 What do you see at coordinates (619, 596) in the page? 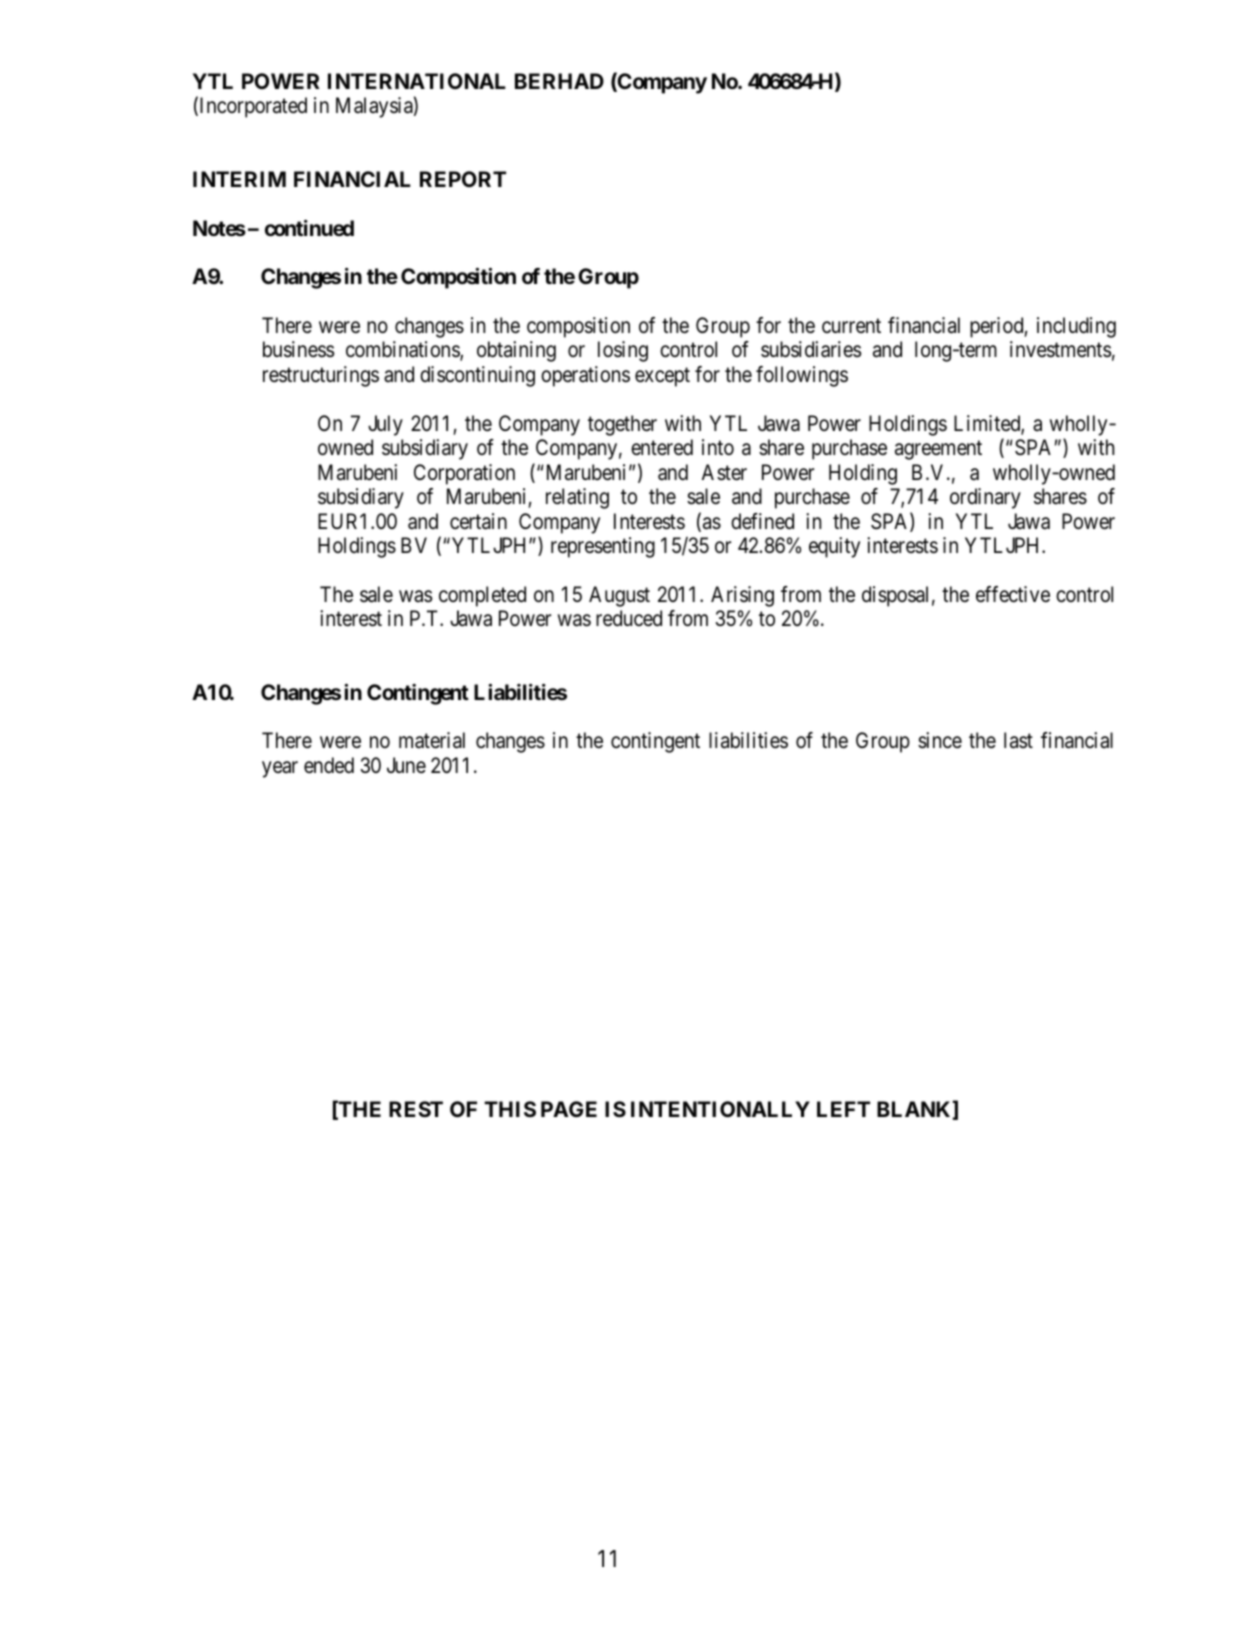
I see `August` at bounding box center [619, 596].
